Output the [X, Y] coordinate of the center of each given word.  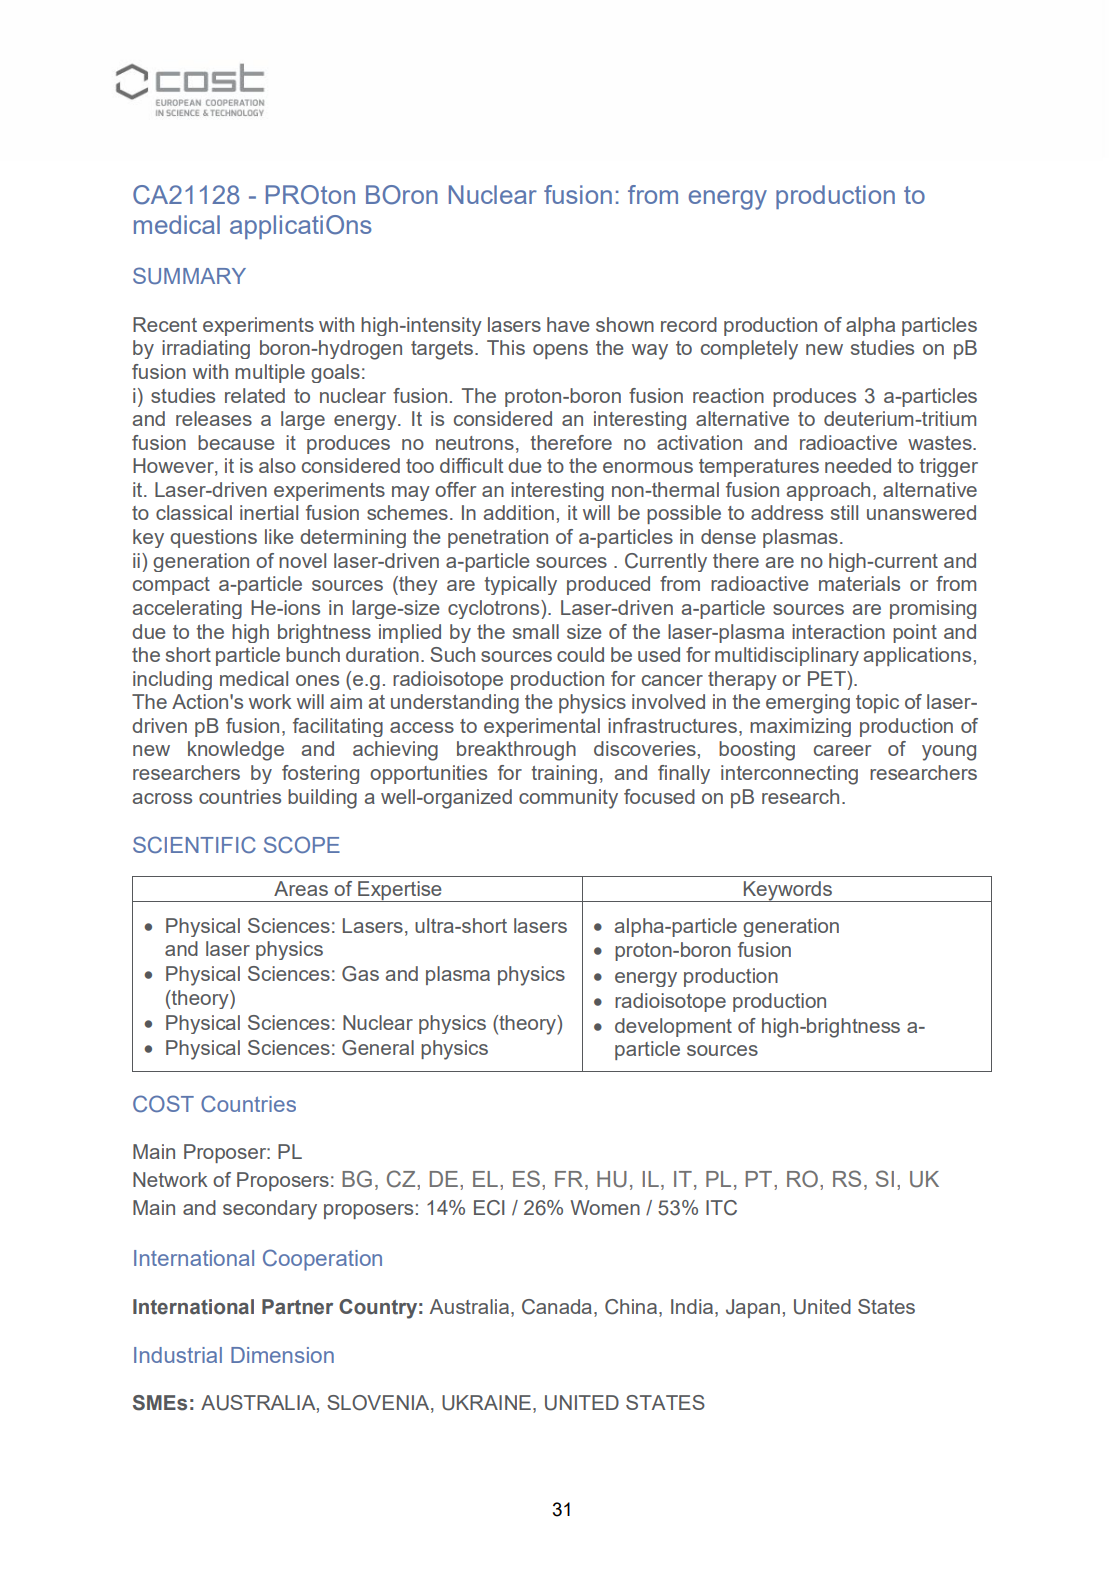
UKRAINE [486, 1403]
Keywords [787, 891]
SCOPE [302, 844]
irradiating [206, 349]
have [568, 324]
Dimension [282, 1355]
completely [749, 350]
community [568, 799]
